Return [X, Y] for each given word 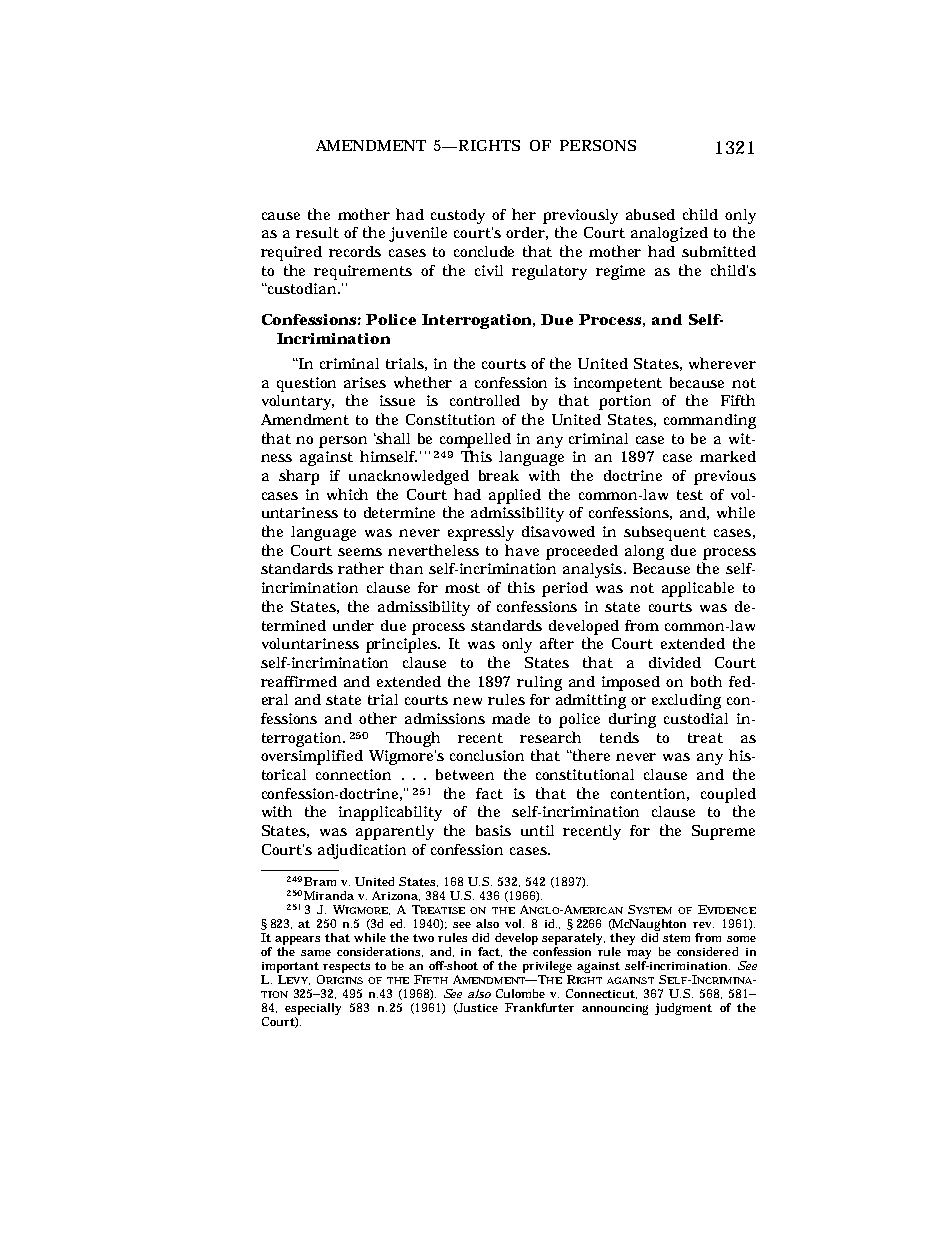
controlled [485, 400]
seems [360, 552]
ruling [539, 683]
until [537, 830]
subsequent [665, 533]
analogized [669, 234]
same [316, 953]
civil [489, 270]
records [355, 251]
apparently [395, 832]
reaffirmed [299, 681]
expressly [481, 533]
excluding [686, 701]
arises [365, 382]
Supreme [723, 832]
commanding [710, 421]
